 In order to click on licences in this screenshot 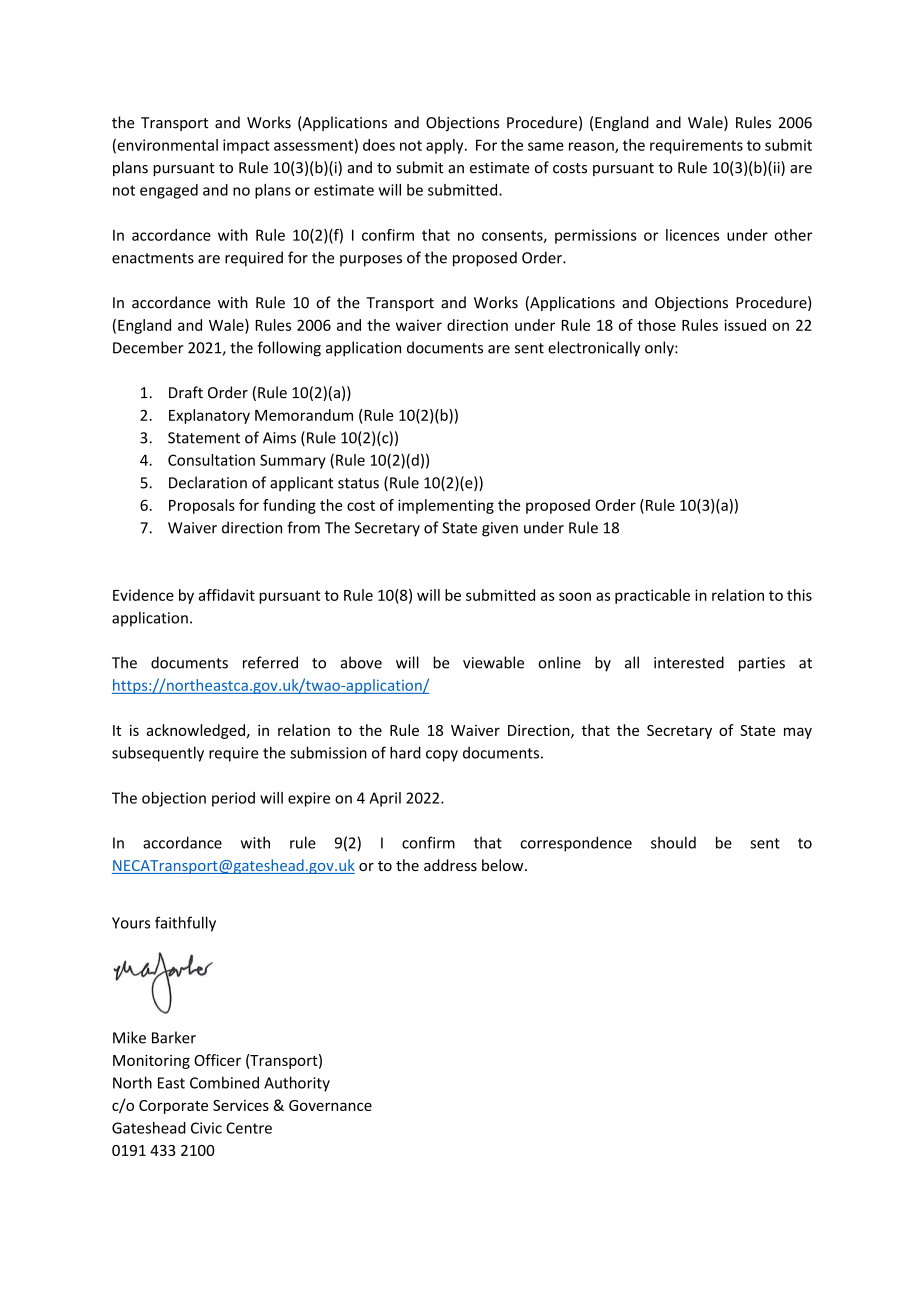, I will do `click(692, 235)`.
